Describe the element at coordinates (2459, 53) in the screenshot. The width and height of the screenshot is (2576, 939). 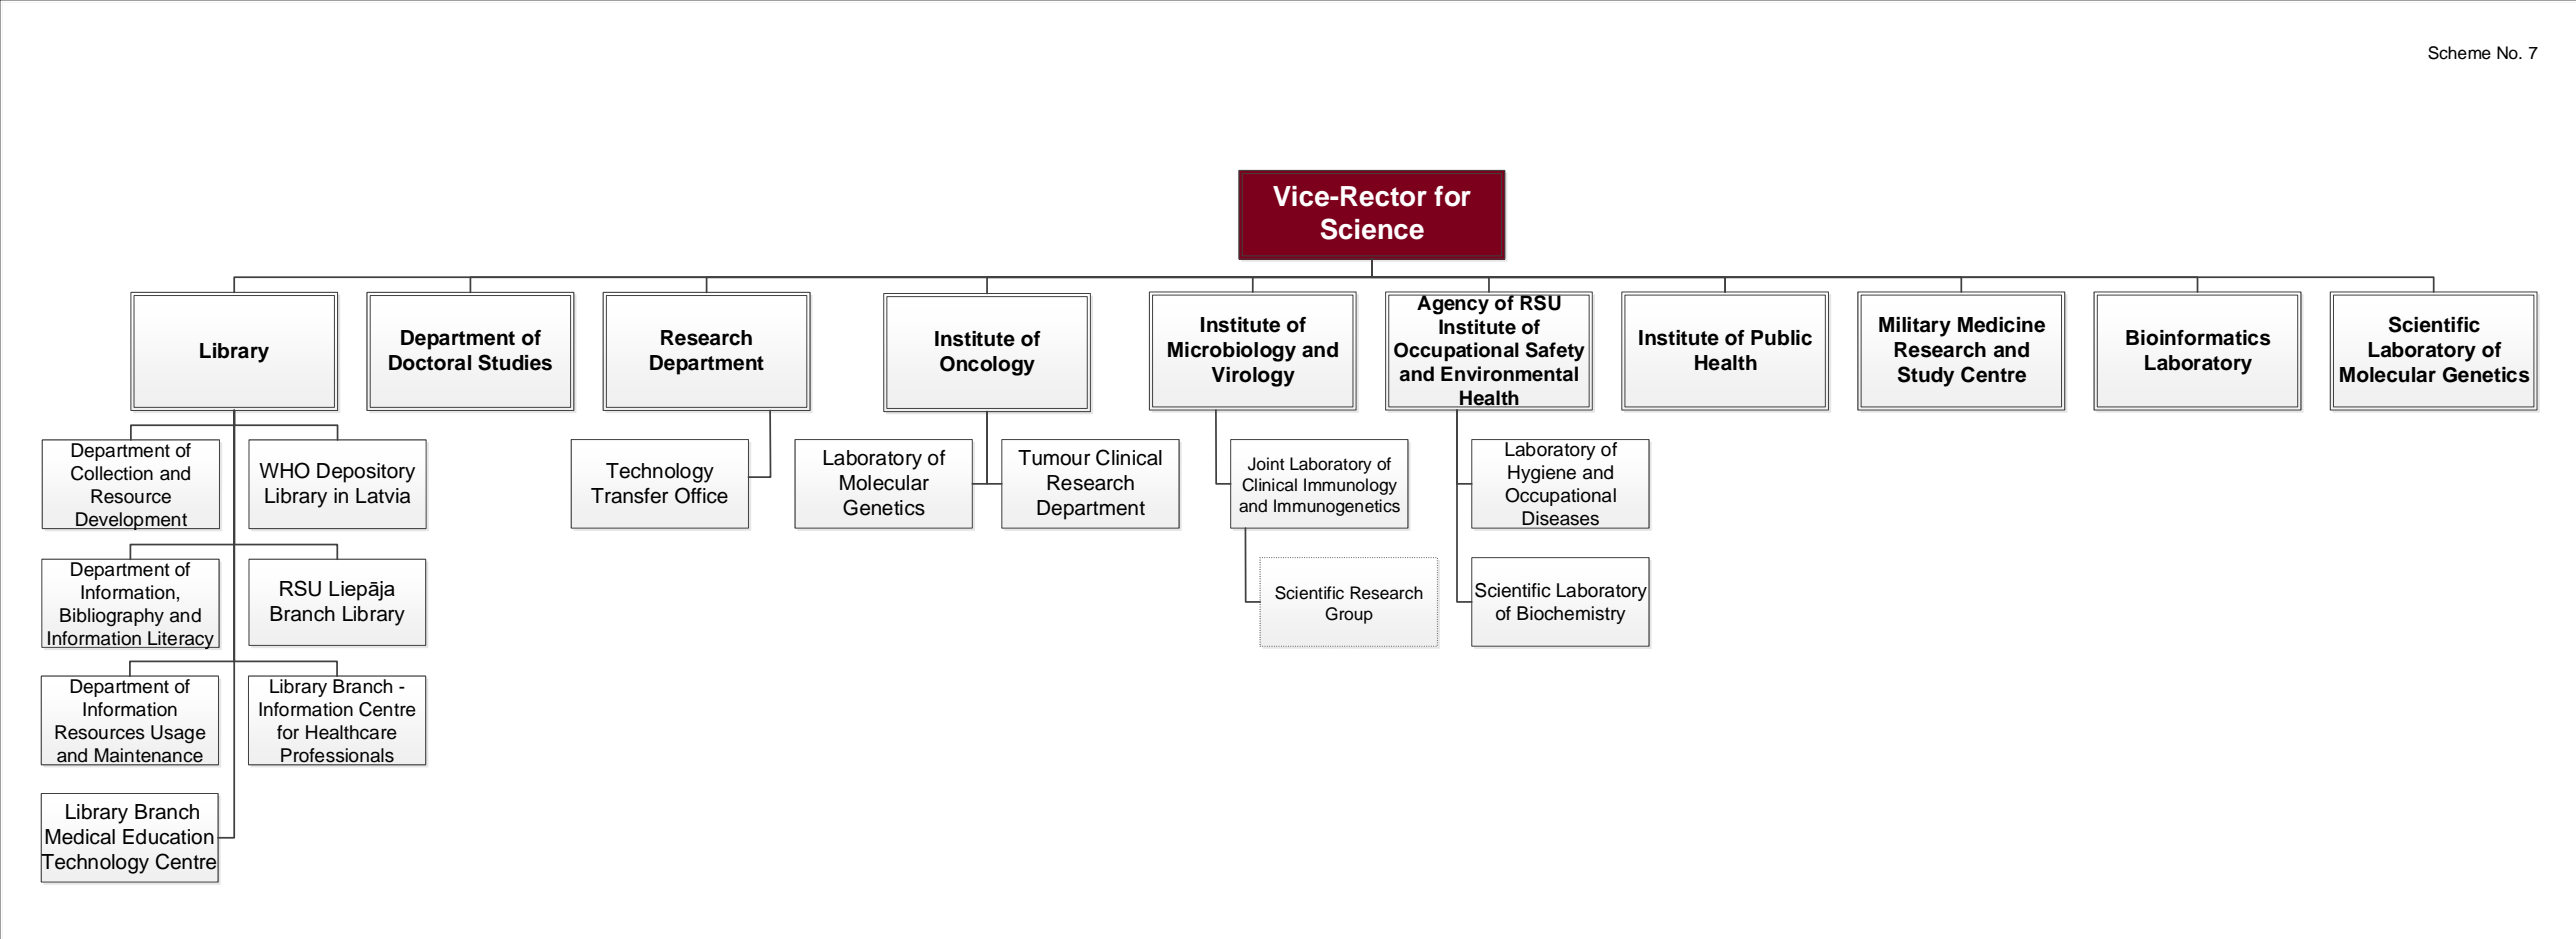
I see `Scheme` at that location.
